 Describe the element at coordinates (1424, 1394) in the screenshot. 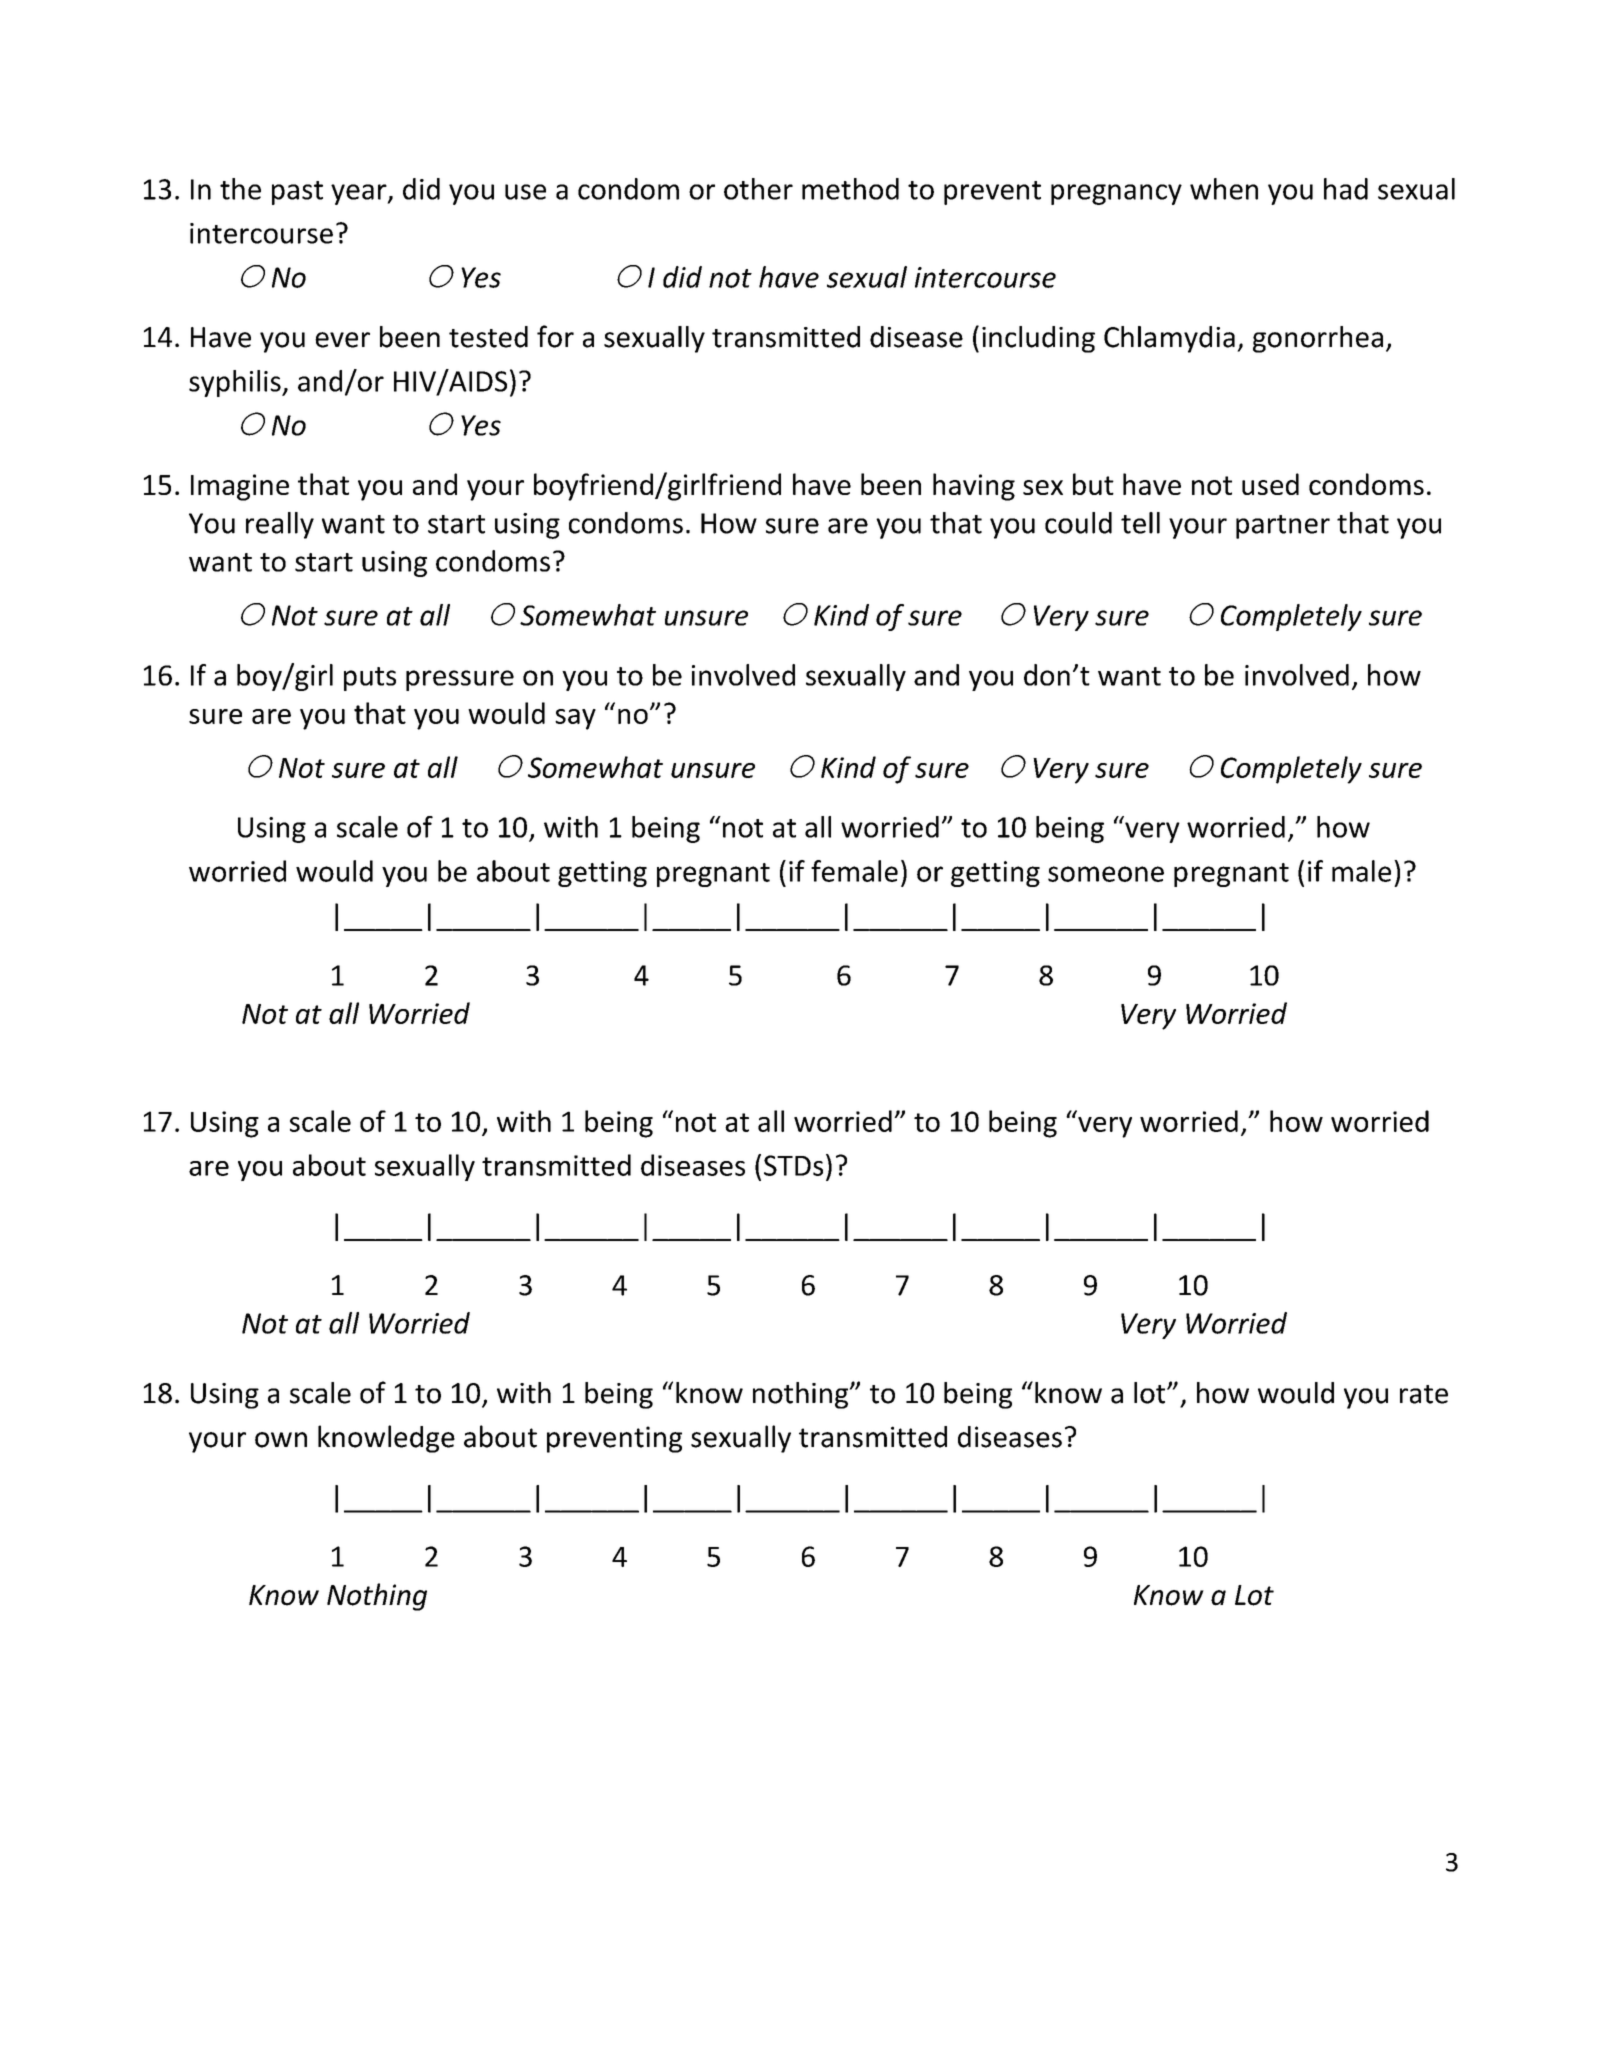

I see `rate` at that location.
